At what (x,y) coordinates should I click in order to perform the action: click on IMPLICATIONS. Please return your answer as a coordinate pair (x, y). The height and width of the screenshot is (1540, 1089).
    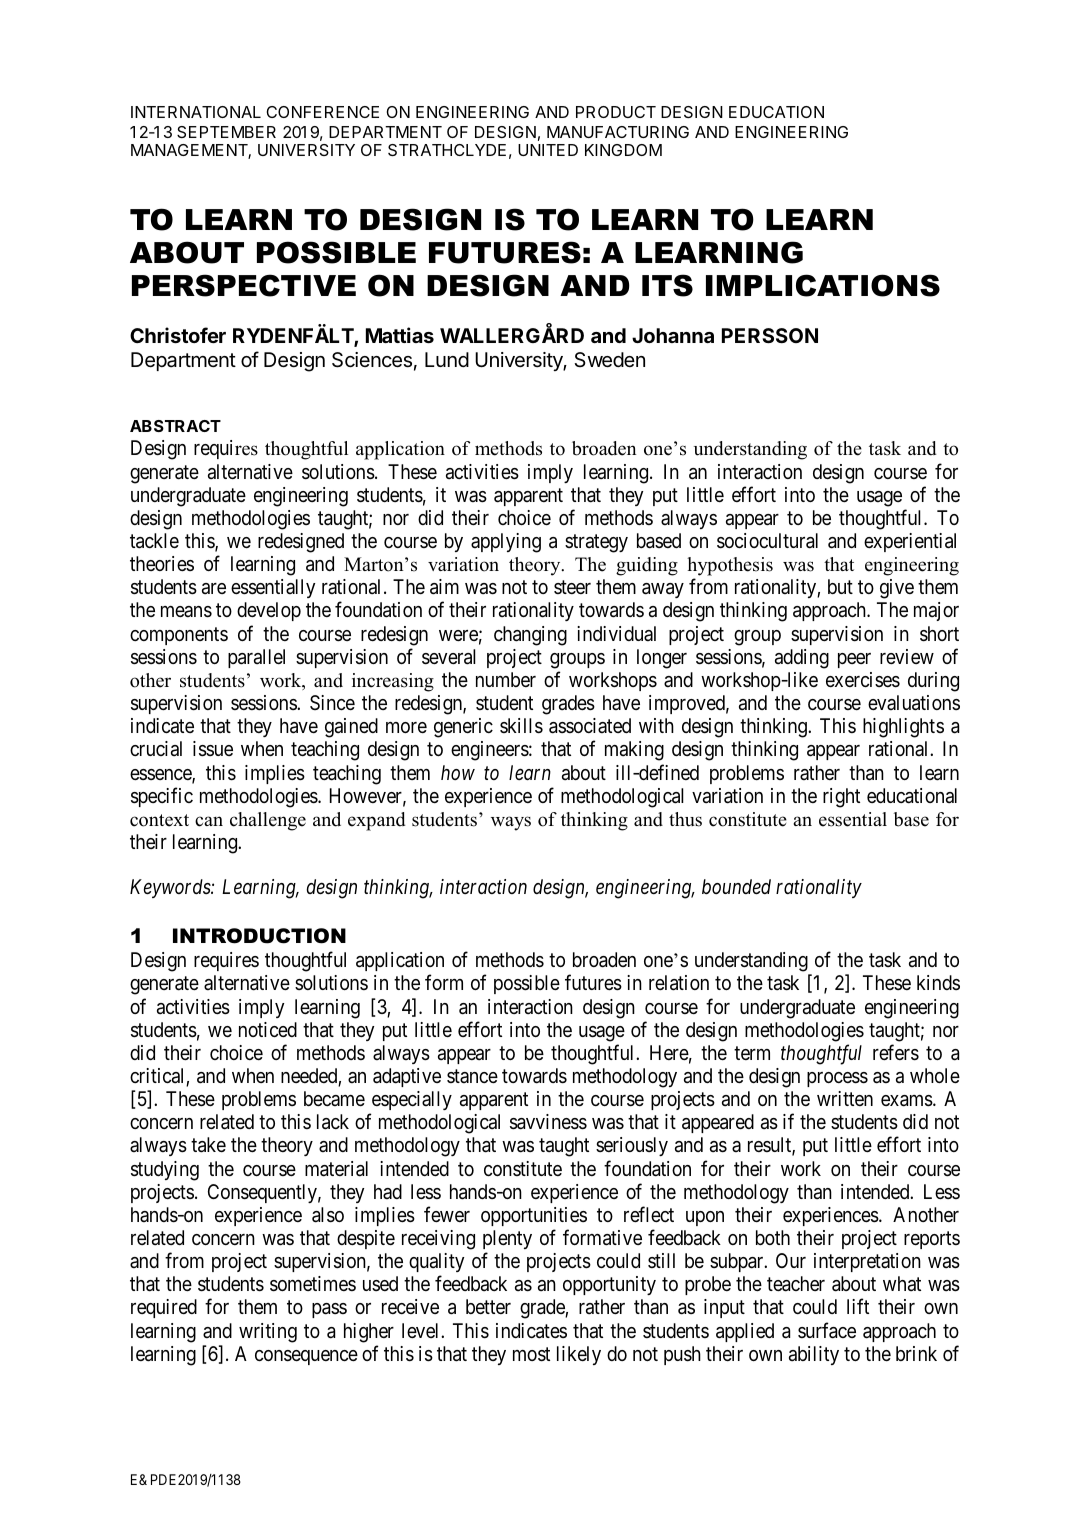
    Looking at the image, I should click on (823, 285).
